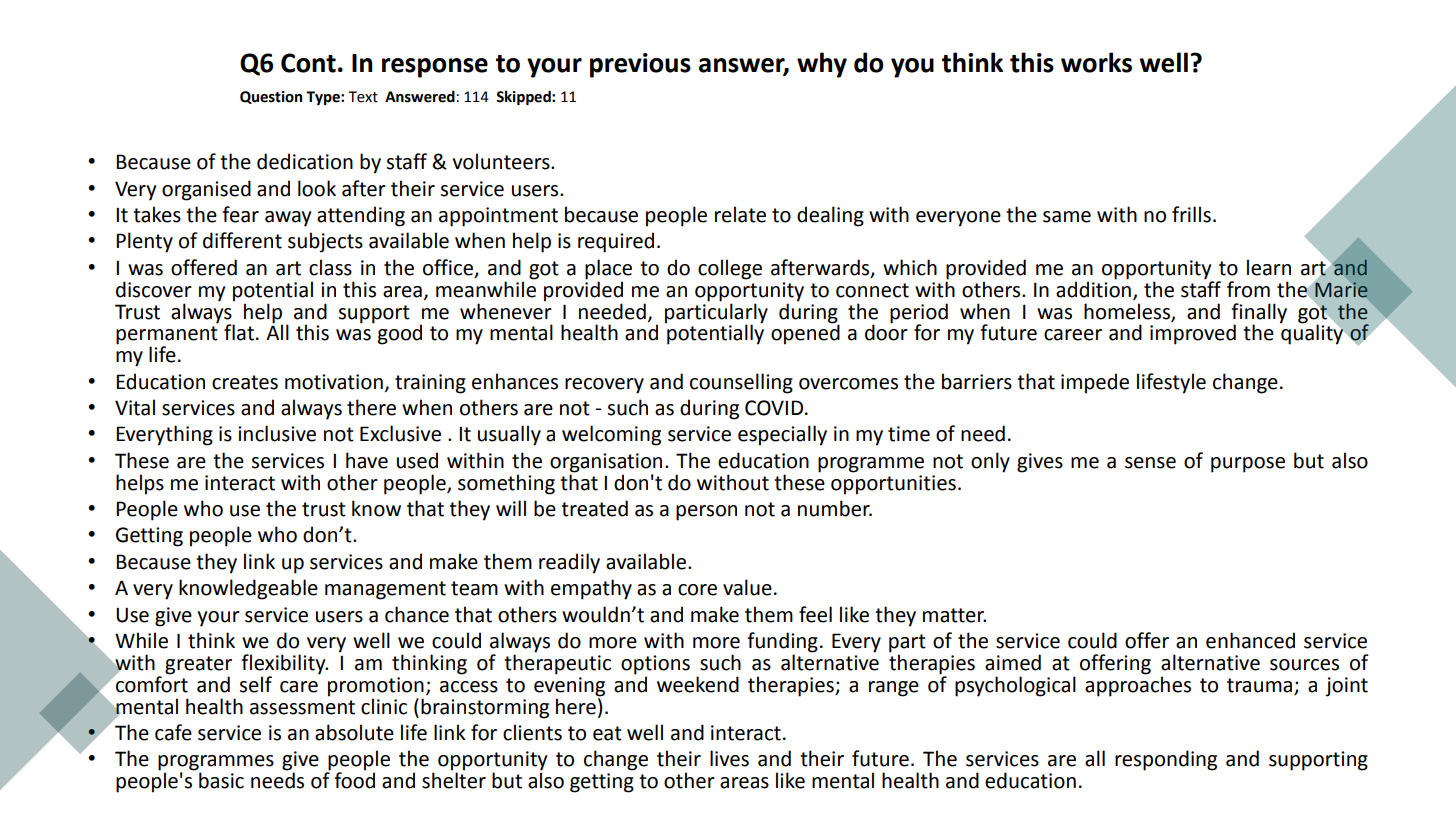 Image resolution: width=1456 pixels, height=819 pixels. I want to click on flat, so click(239, 332).
